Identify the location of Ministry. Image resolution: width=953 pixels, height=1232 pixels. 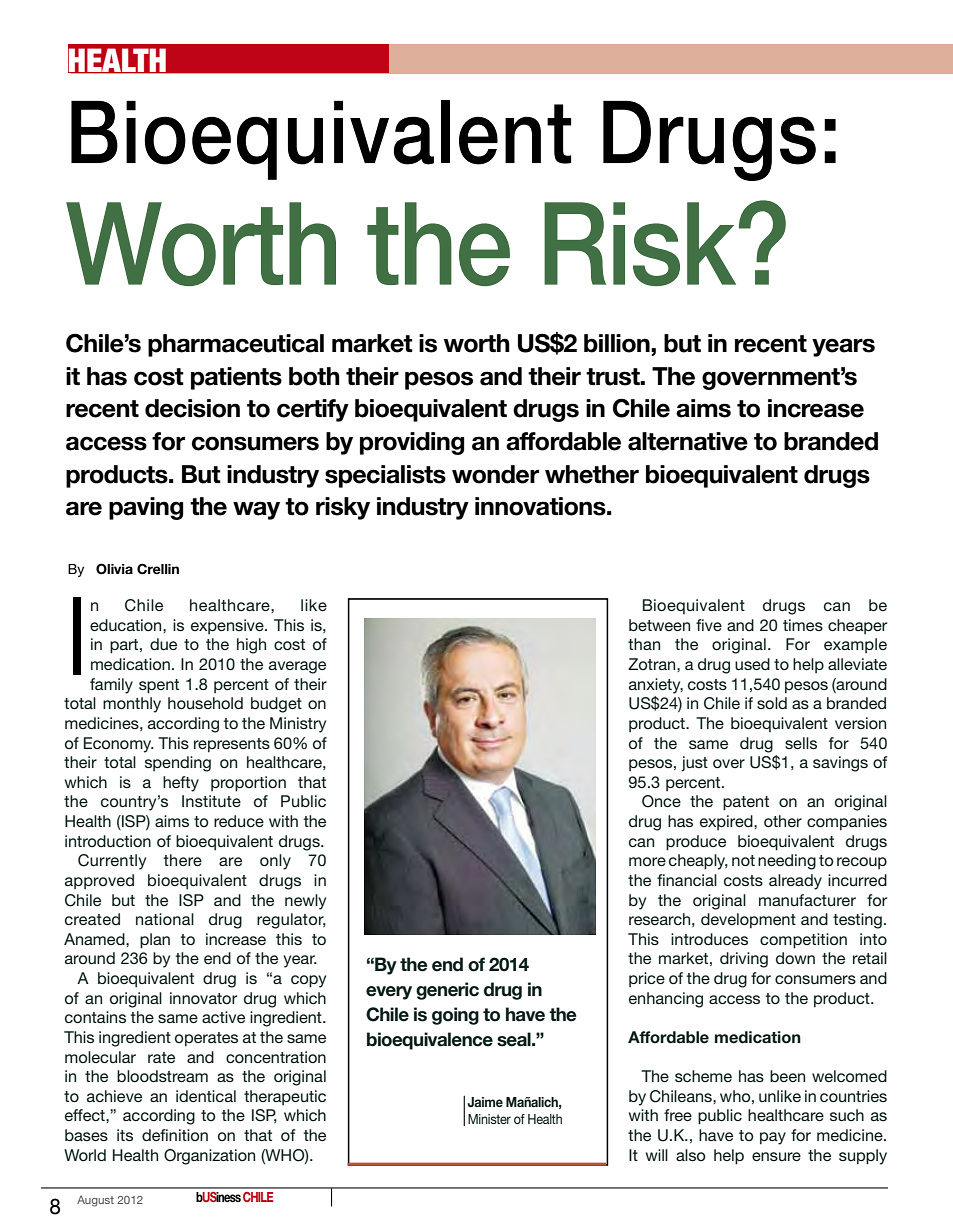
(298, 725).
